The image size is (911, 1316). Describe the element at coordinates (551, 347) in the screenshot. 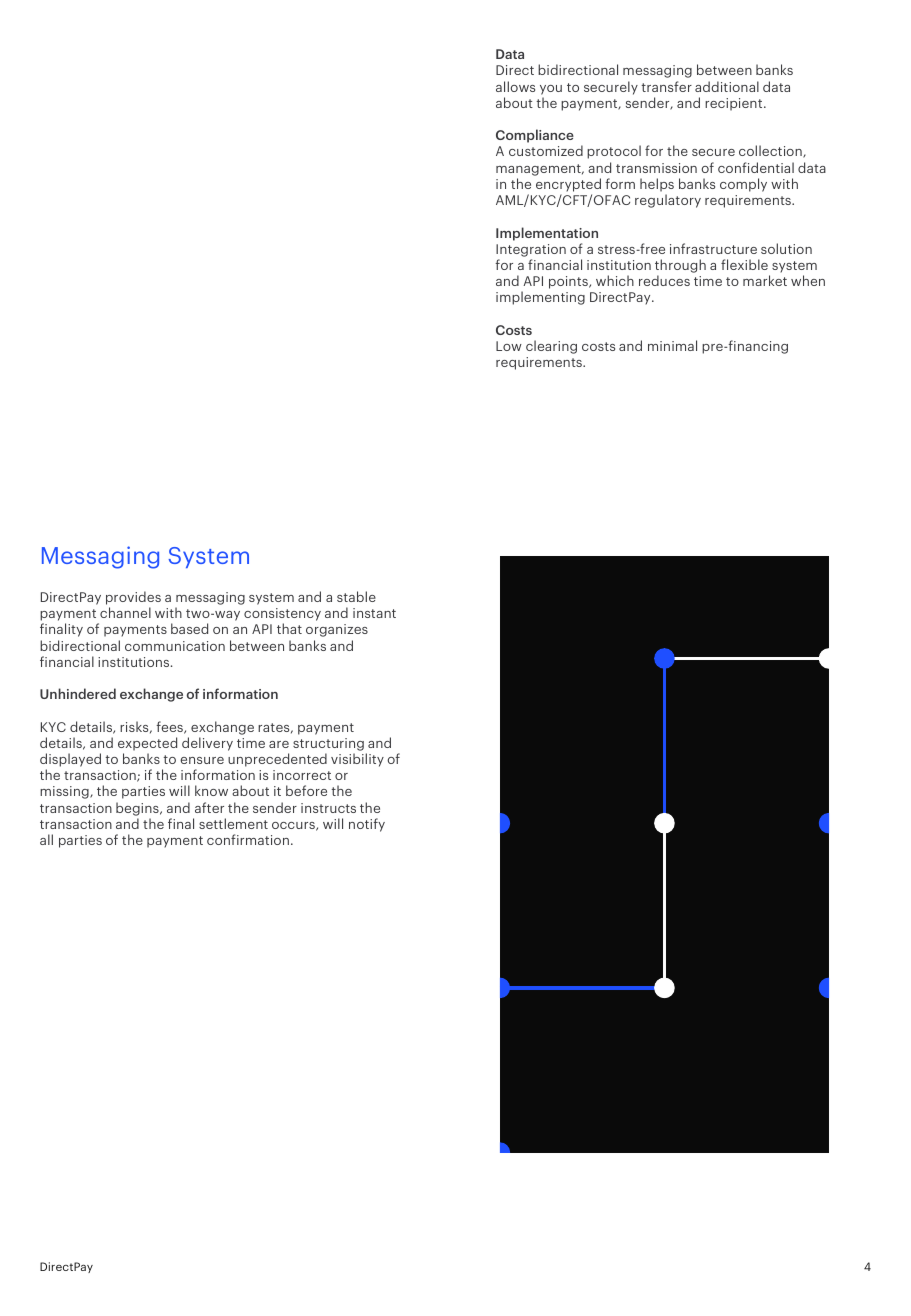

I see `clearing` at that location.
